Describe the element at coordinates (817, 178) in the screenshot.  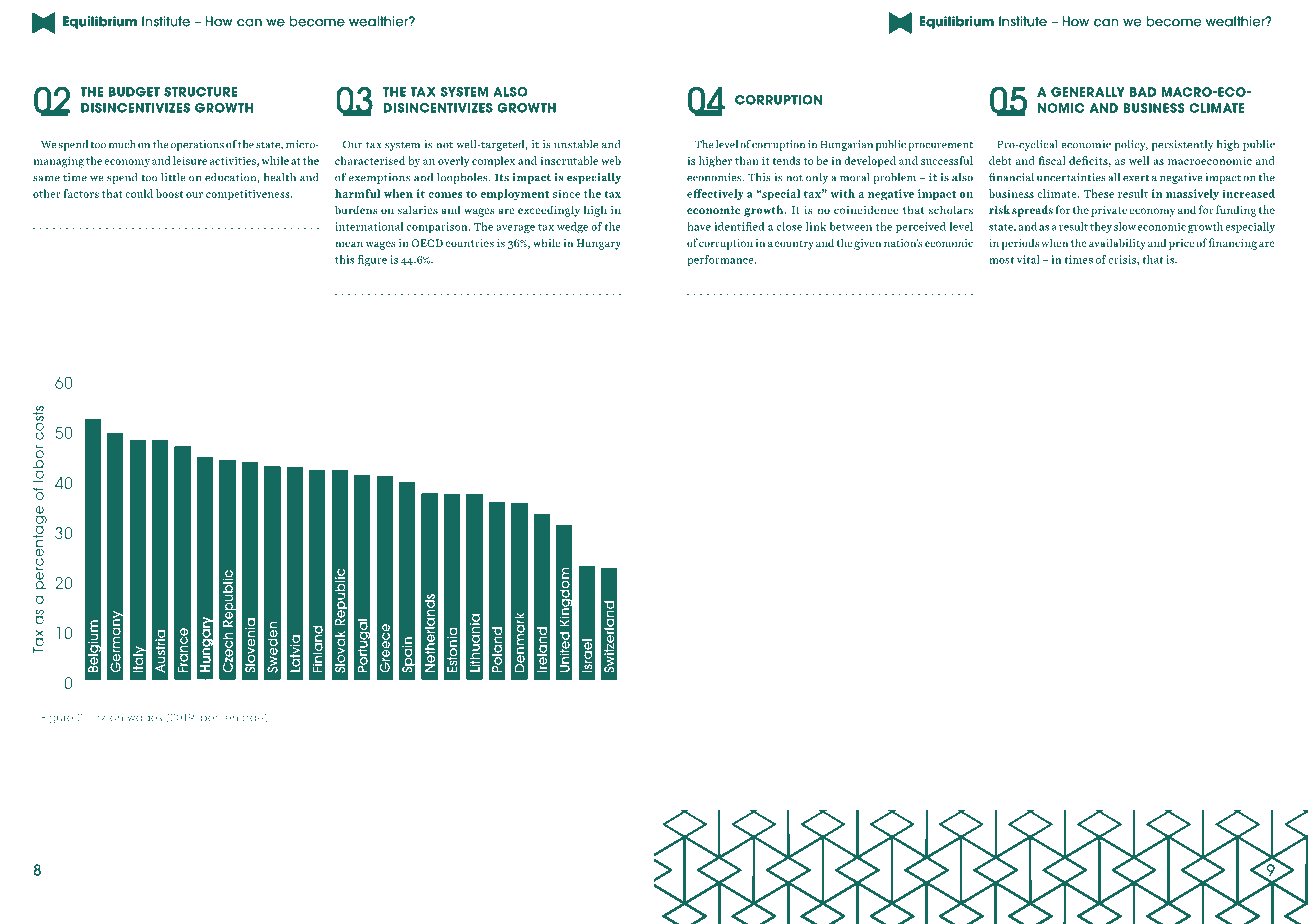
I see `only` at that location.
